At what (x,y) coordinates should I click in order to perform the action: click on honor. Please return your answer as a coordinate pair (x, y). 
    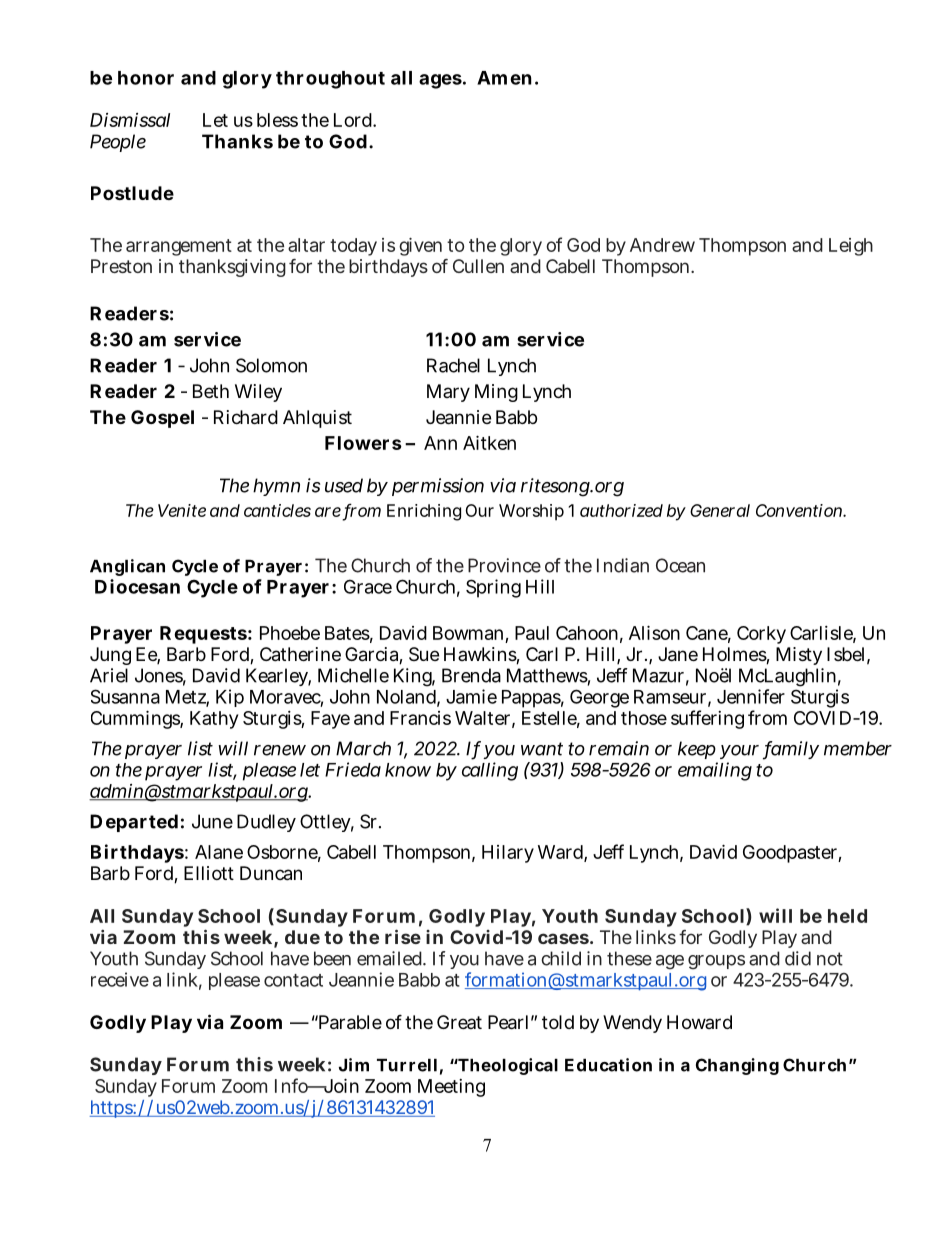
    Looking at the image, I should click on (146, 78).
